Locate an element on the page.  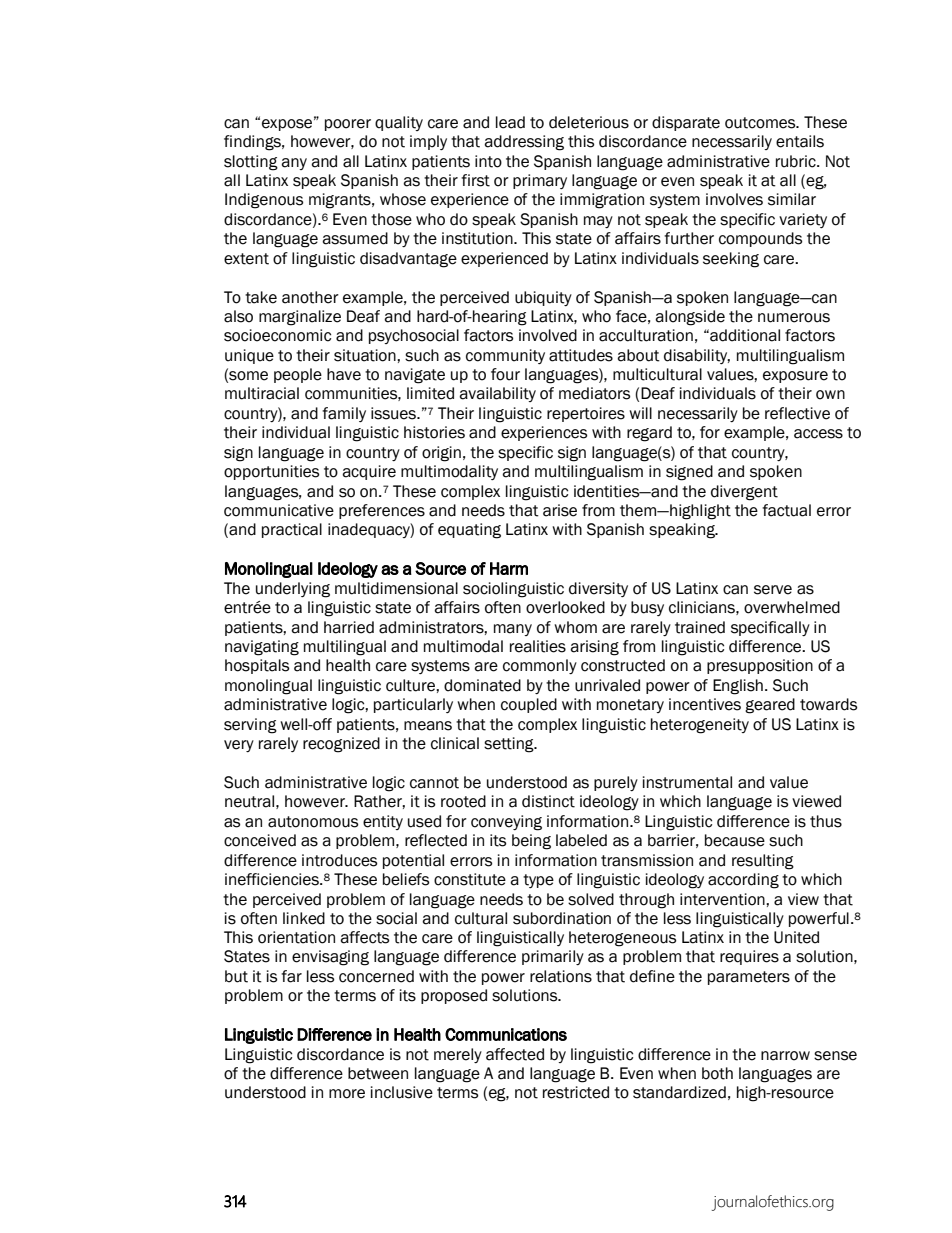
underlying is located at coordinates (293, 590).
